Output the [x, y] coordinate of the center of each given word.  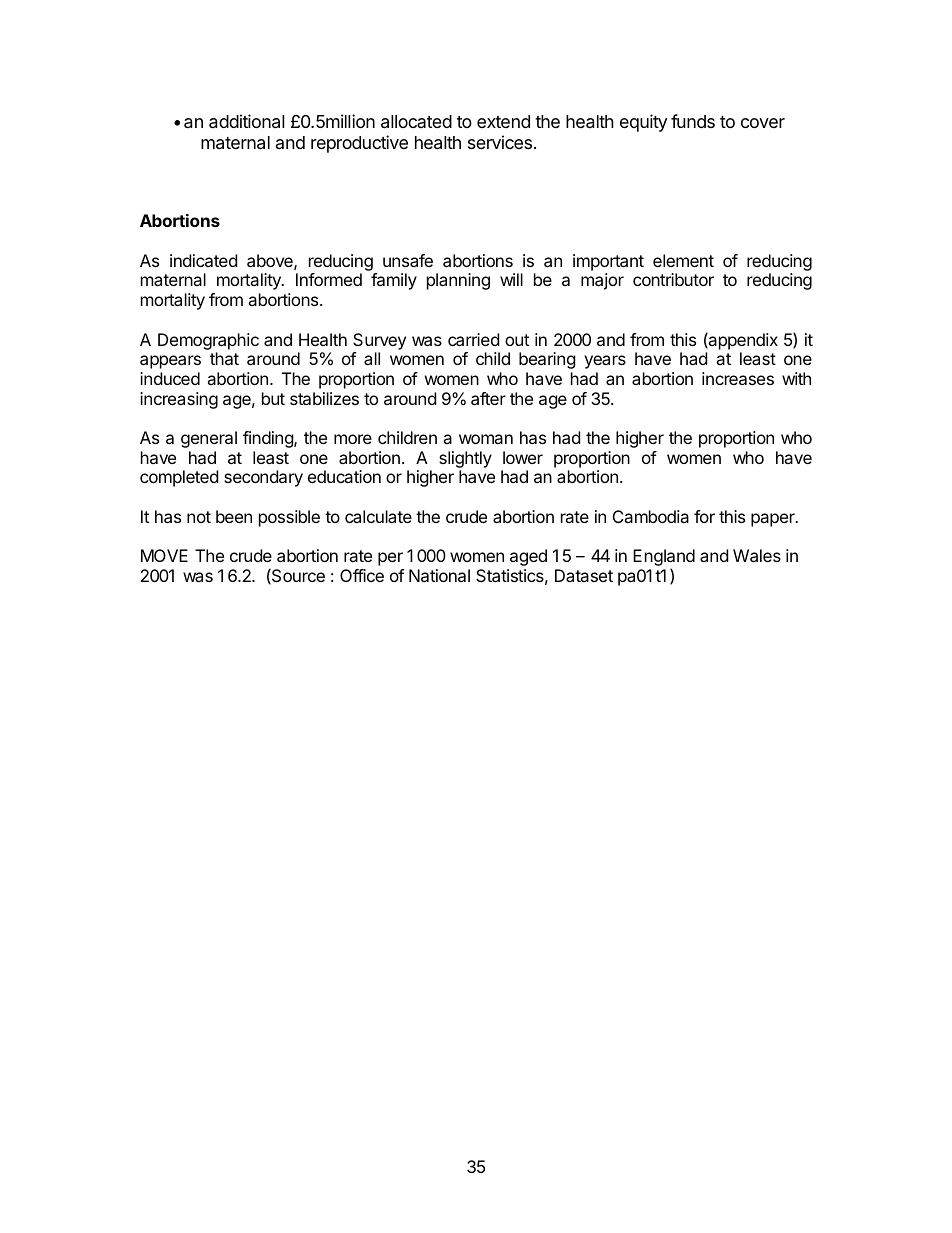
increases [738, 378]
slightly [465, 461]
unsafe [408, 260]
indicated [203, 260]
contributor [673, 279]
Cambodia [651, 516]
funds [693, 121]
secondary [263, 478]
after [488, 398]
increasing [179, 400]
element [683, 260]
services [500, 142]
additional [247, 121]
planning [458, 281]
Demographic [208, 343]
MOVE [164, 555]
